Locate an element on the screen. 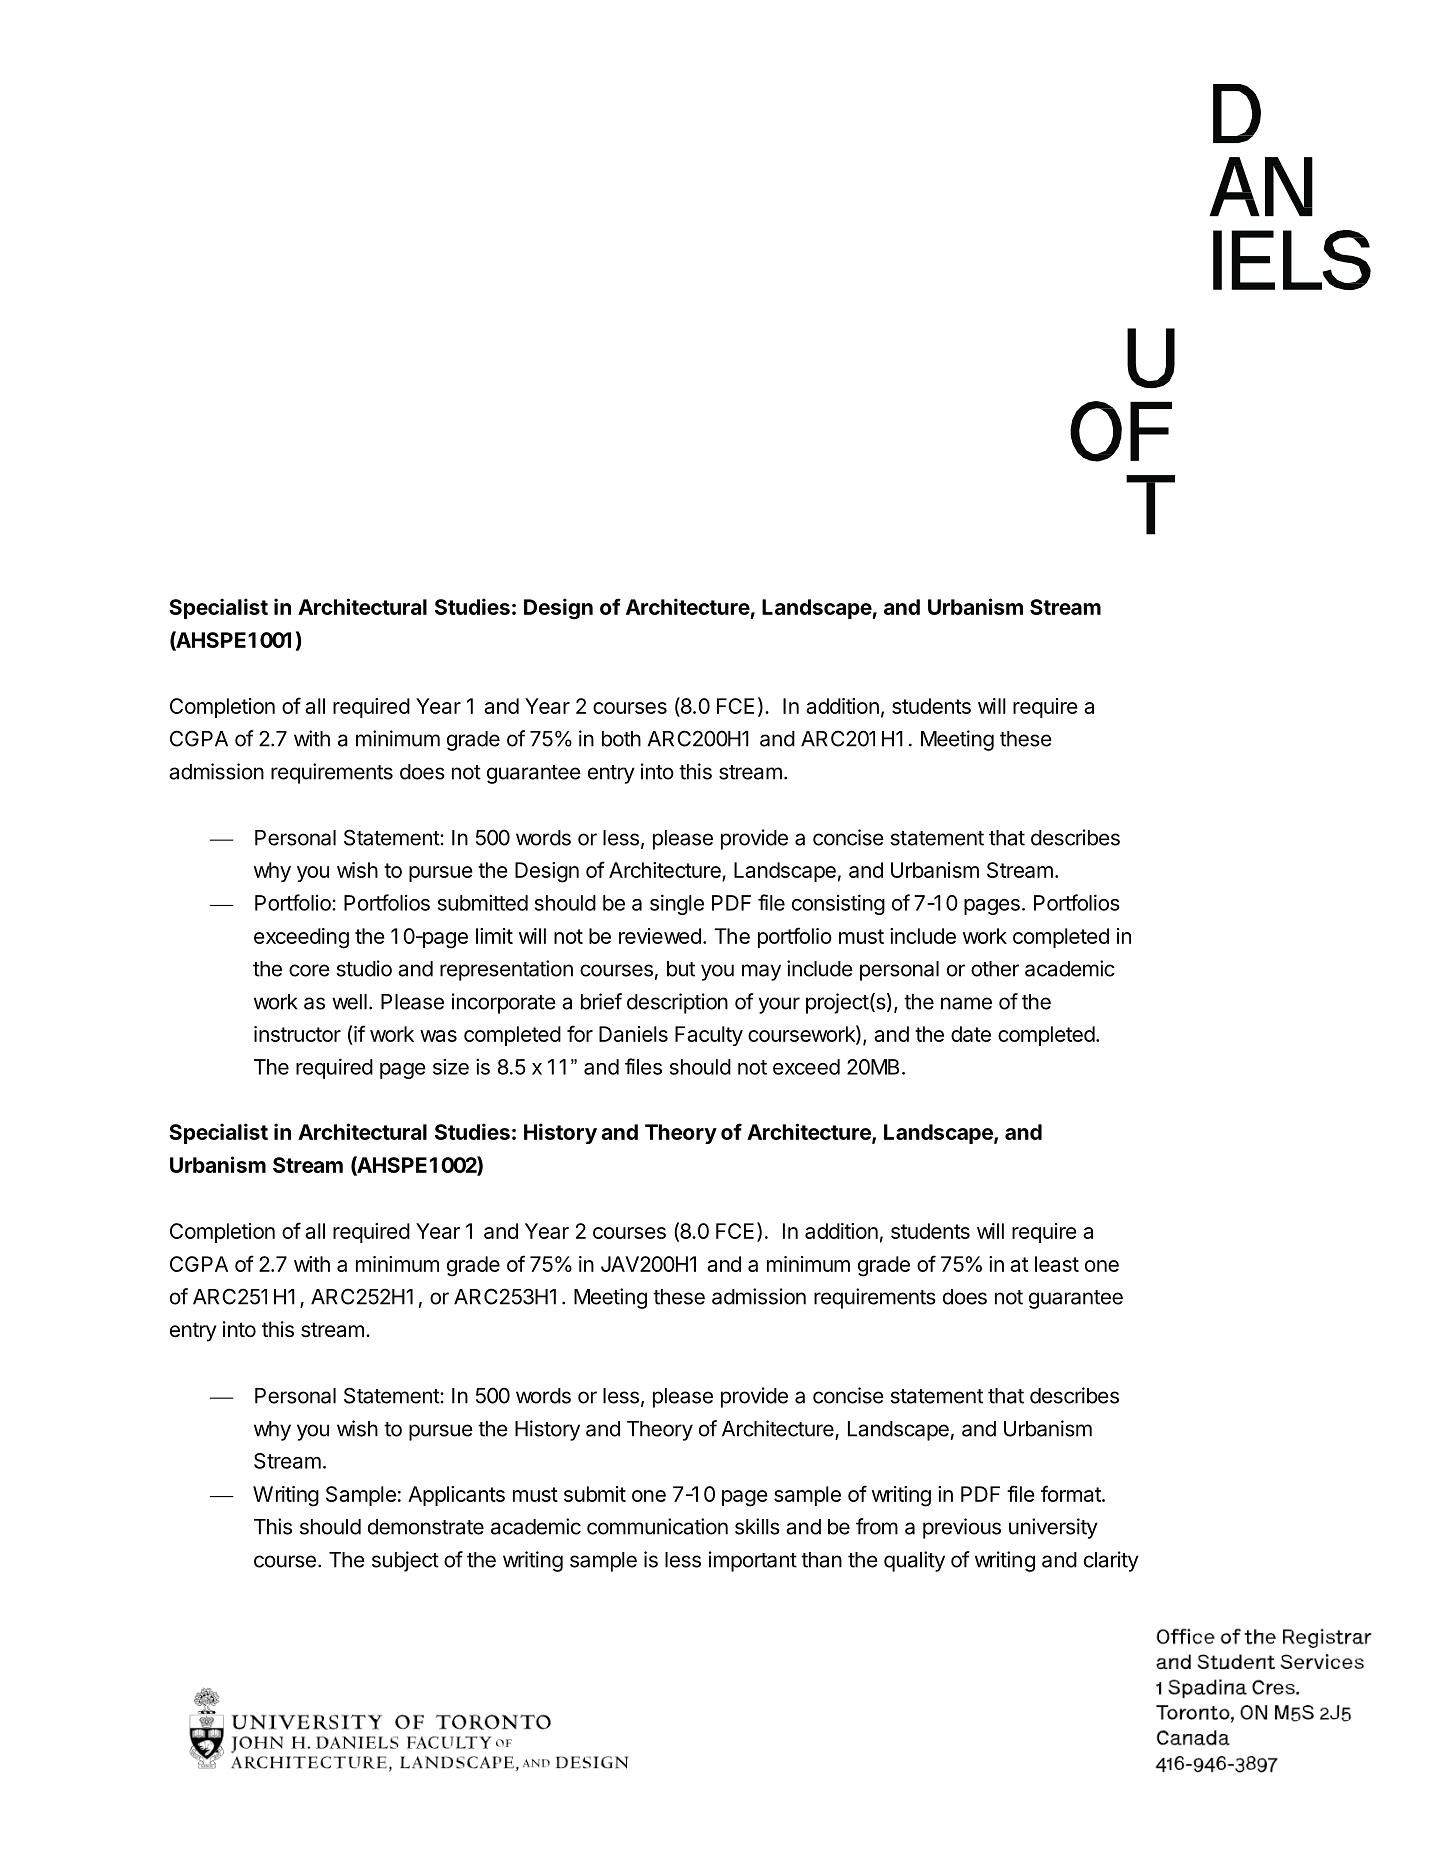  size is located at coordinates (451, 1066).
